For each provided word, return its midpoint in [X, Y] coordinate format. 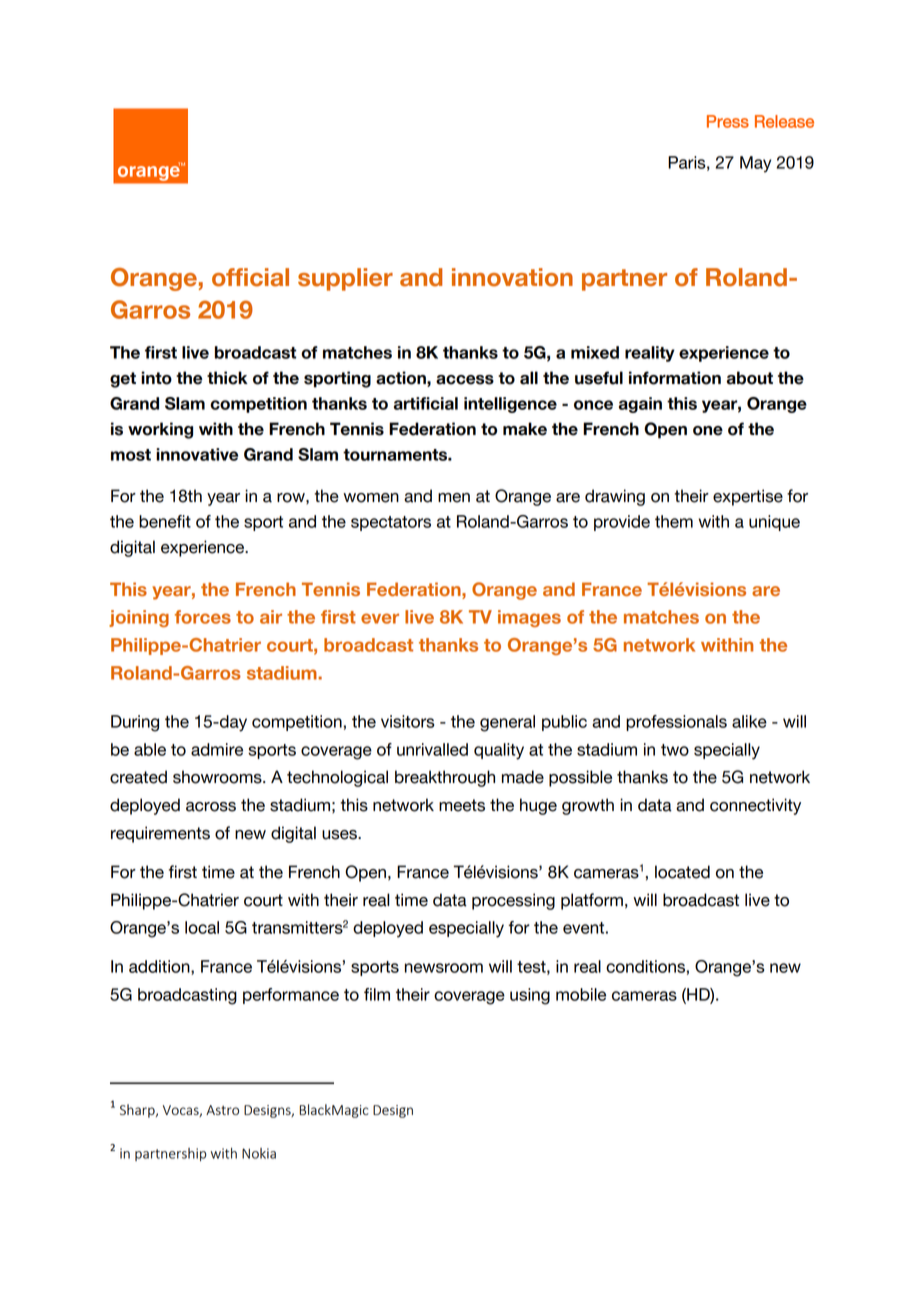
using [530, 996]
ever [380, 618]
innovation [512, 277]
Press [728, 121]
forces [203, 617]
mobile [581, 994]
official [250, 277]
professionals [676, 723]
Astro [222, 1110]
